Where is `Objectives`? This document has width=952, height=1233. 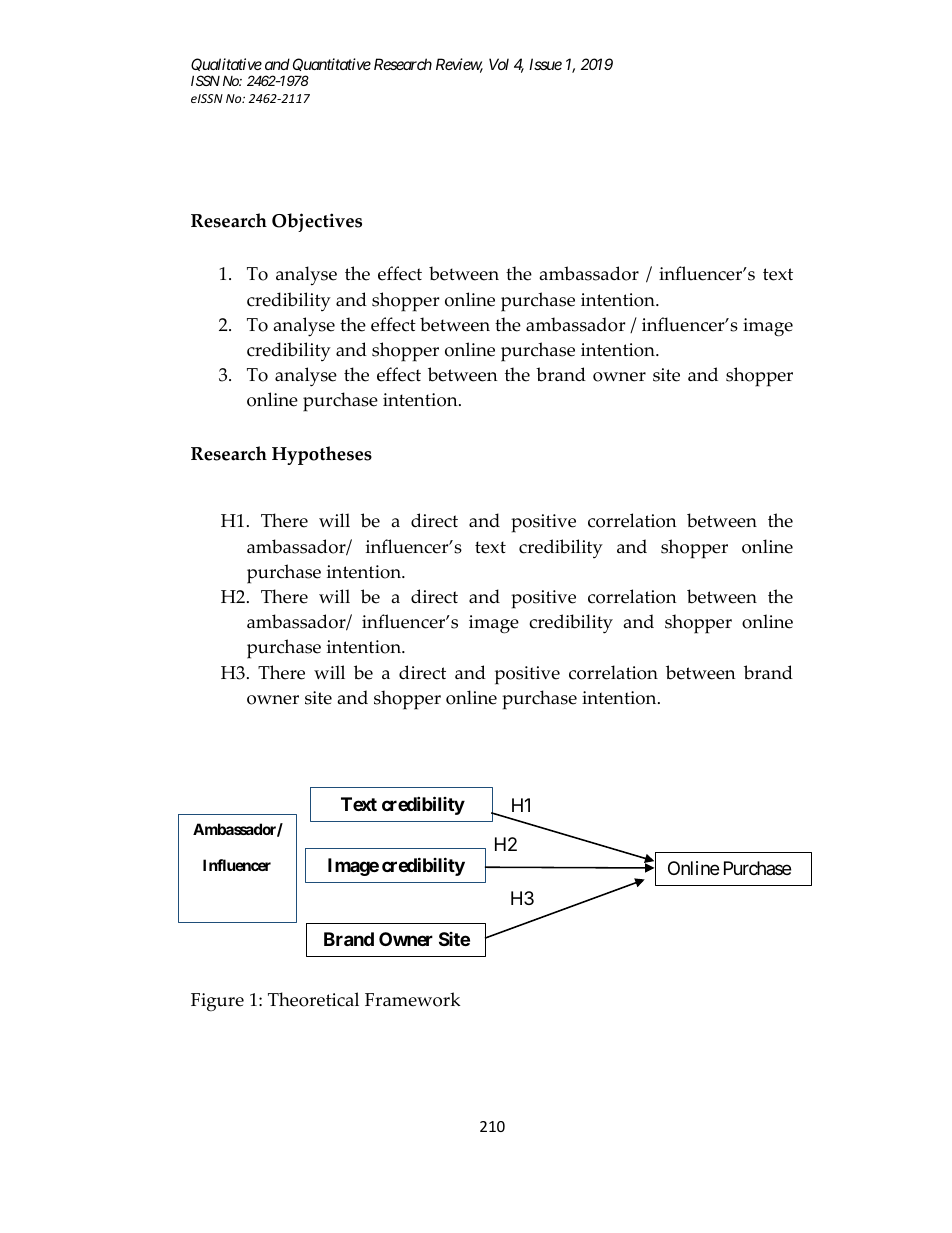 Objectives is located at coordinates (317, 222).
